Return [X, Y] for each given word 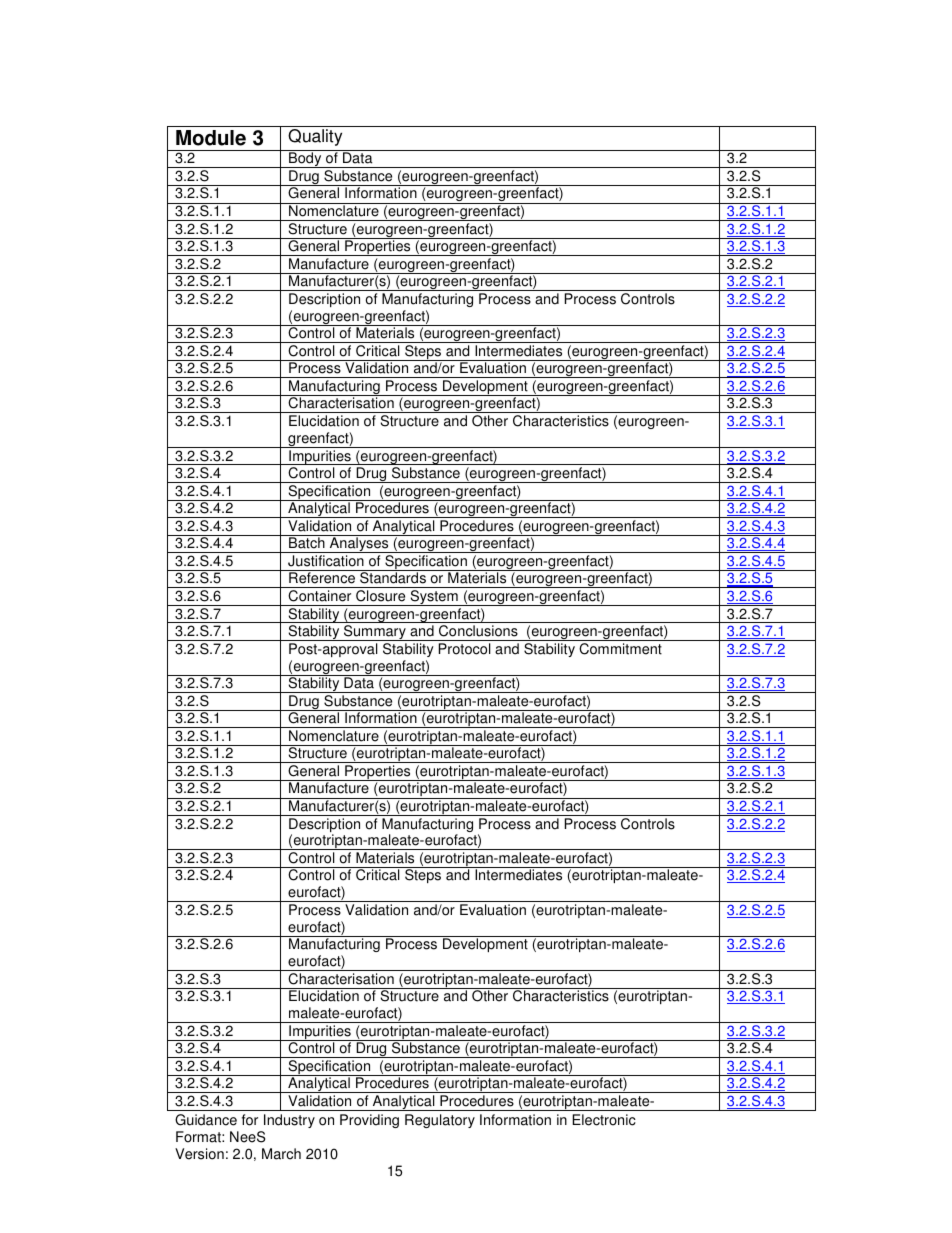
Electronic [604, 1120]
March [281, 1154]
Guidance [206, 1120]
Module [211, 138]
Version [199, 1154]
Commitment [620, 649]
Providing [369, 1121]
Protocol [465, 649]
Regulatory [440, 1121]
